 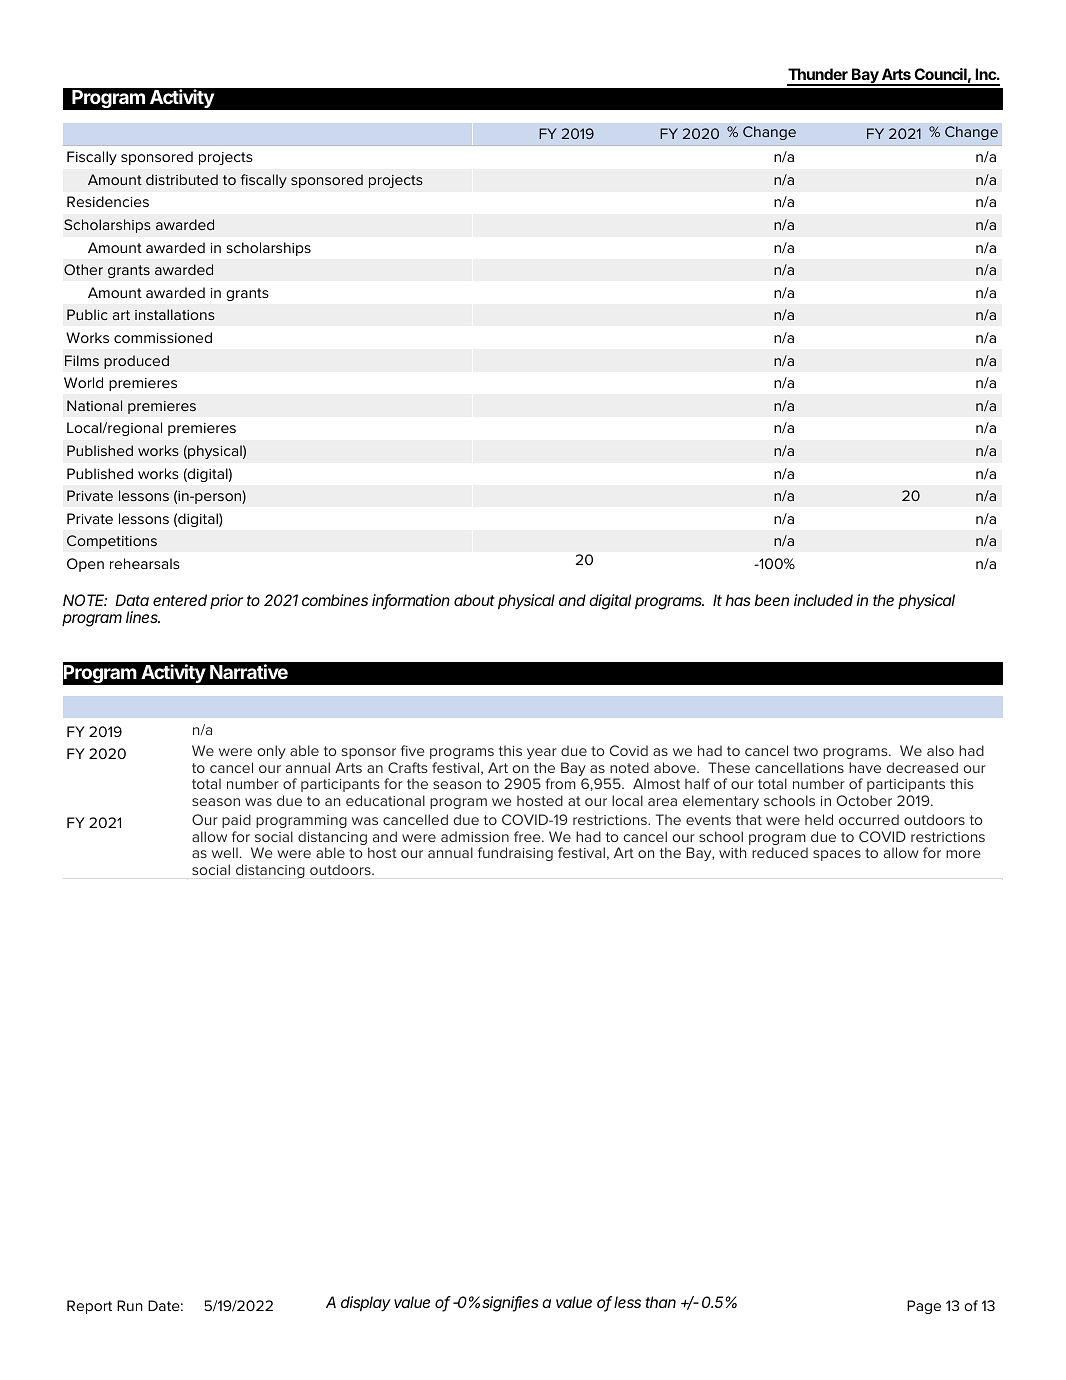 I want to click on Run, so click(x=130, y=1305).
